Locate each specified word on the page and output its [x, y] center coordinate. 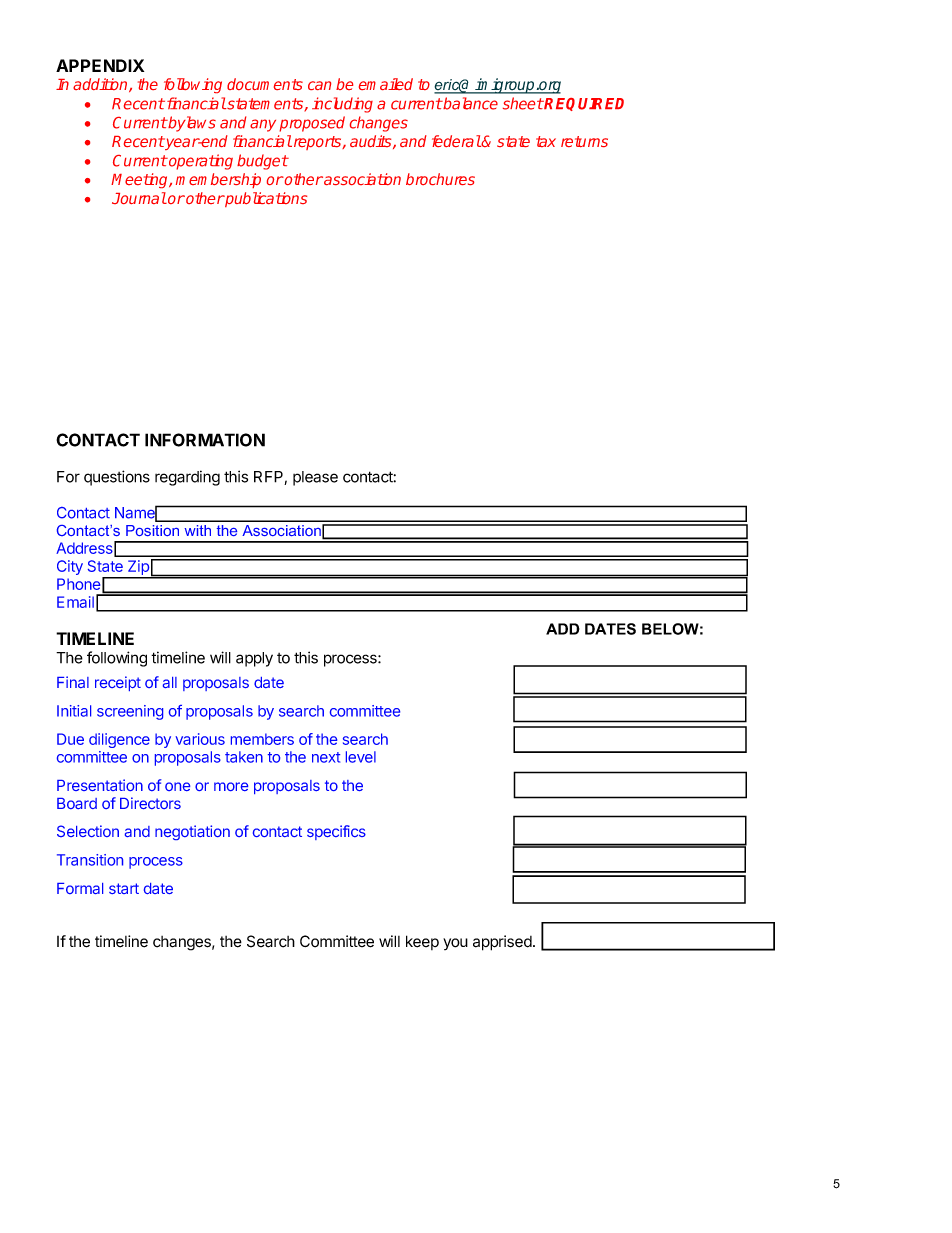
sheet [523, 103]
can [319, 85]
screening [130, 712]
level [361, 757]
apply [254, 659]
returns [584, 141]
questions [117, 478]
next [326, 757]
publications [265, 199]
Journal [139, 198]
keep [422, 942]
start [124, 888]
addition [101, 85]
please [315, 478]
